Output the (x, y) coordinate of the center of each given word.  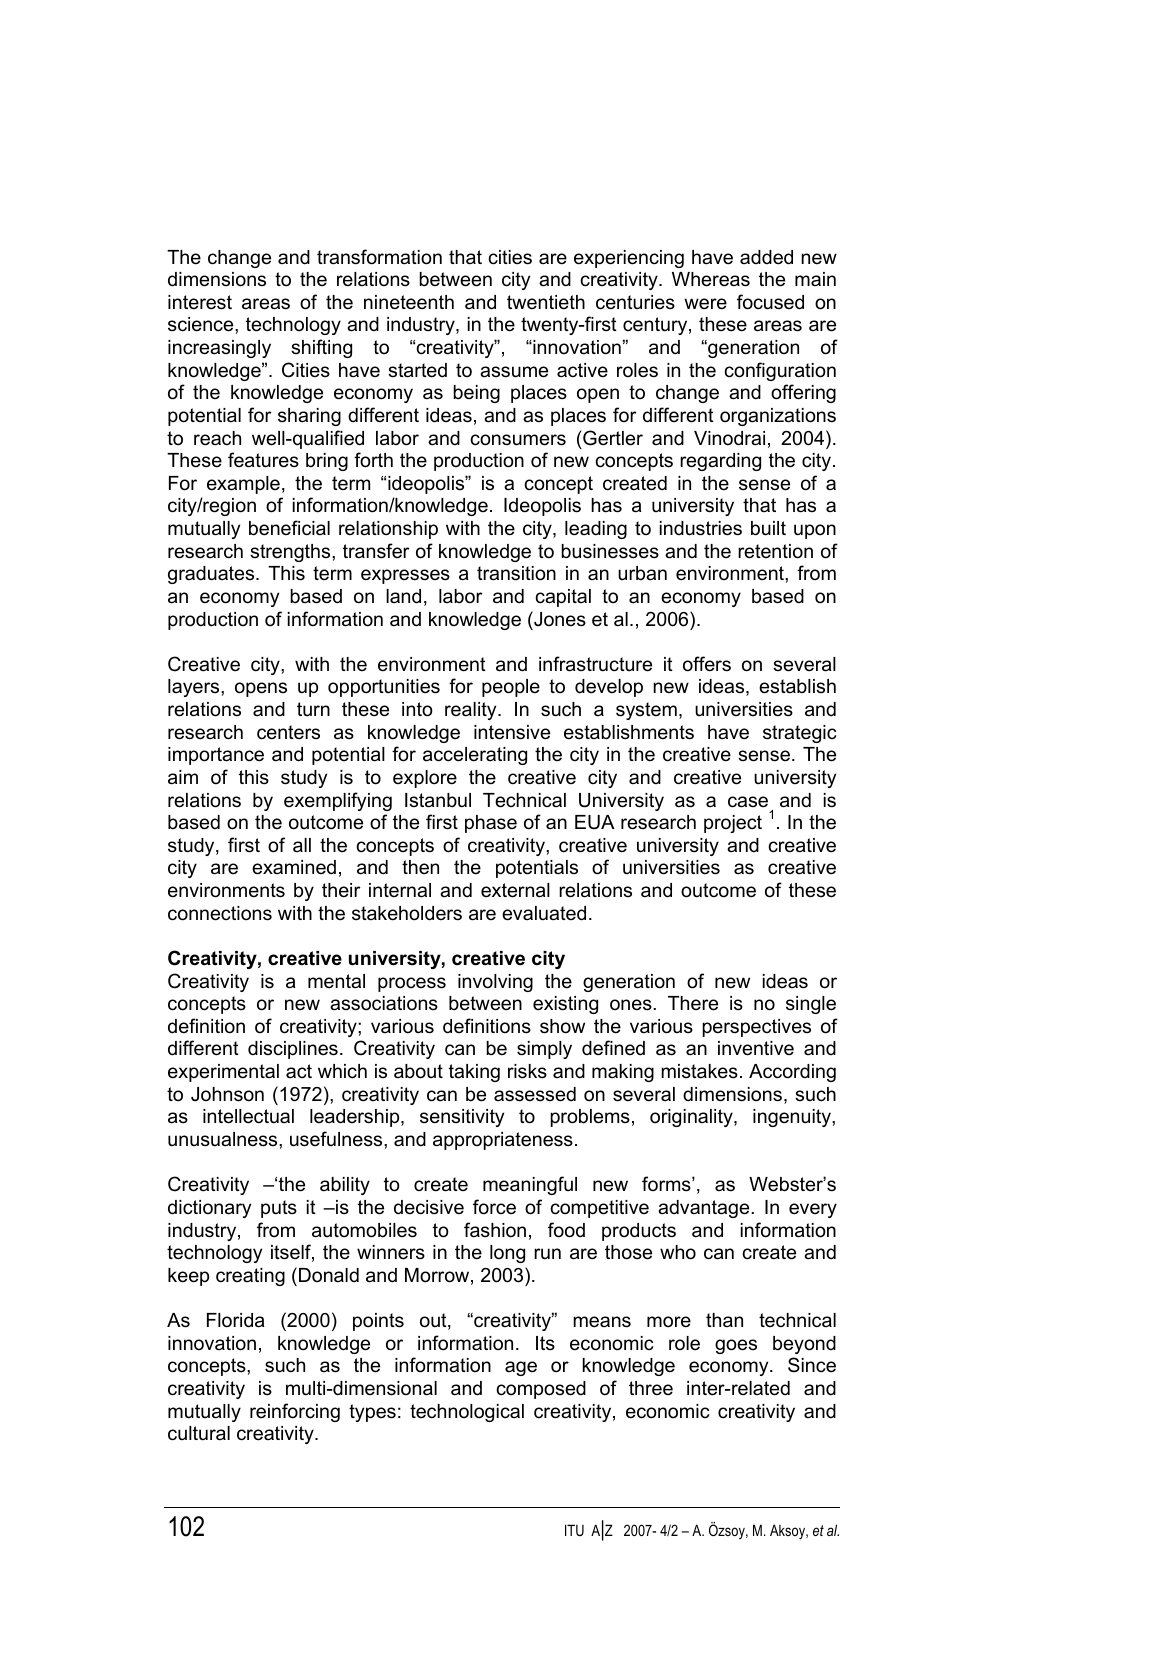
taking (474, 1073)
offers (707, 664)
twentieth (546, 302)
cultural (199, 1433)
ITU (574, 1530)
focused (770, 302)
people (511, 688)
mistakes (699, 1071)
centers (288, 732)
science (202, 324)
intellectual (248, 1116)
